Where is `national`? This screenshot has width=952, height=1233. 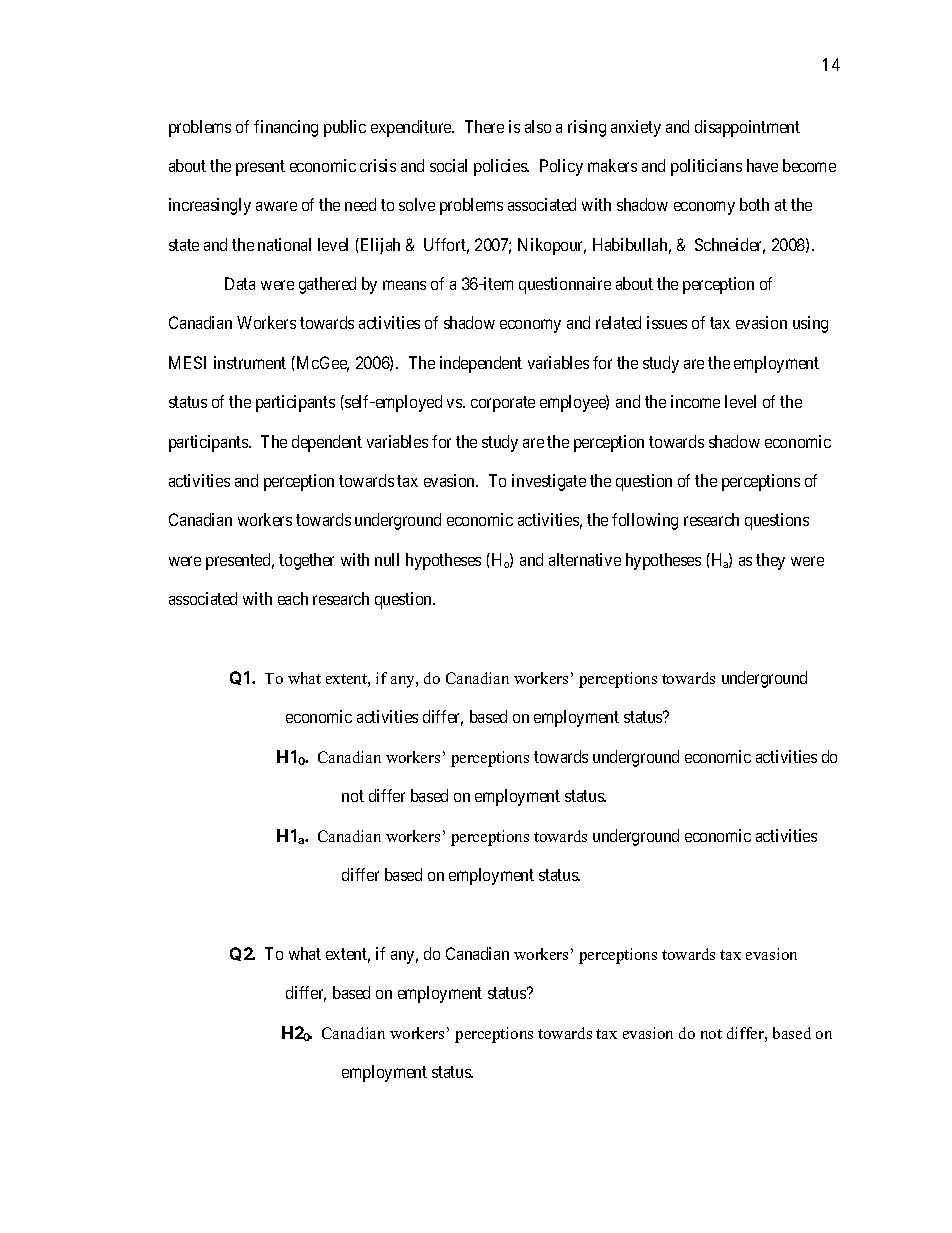
national is located at coordinates (284, 244).
